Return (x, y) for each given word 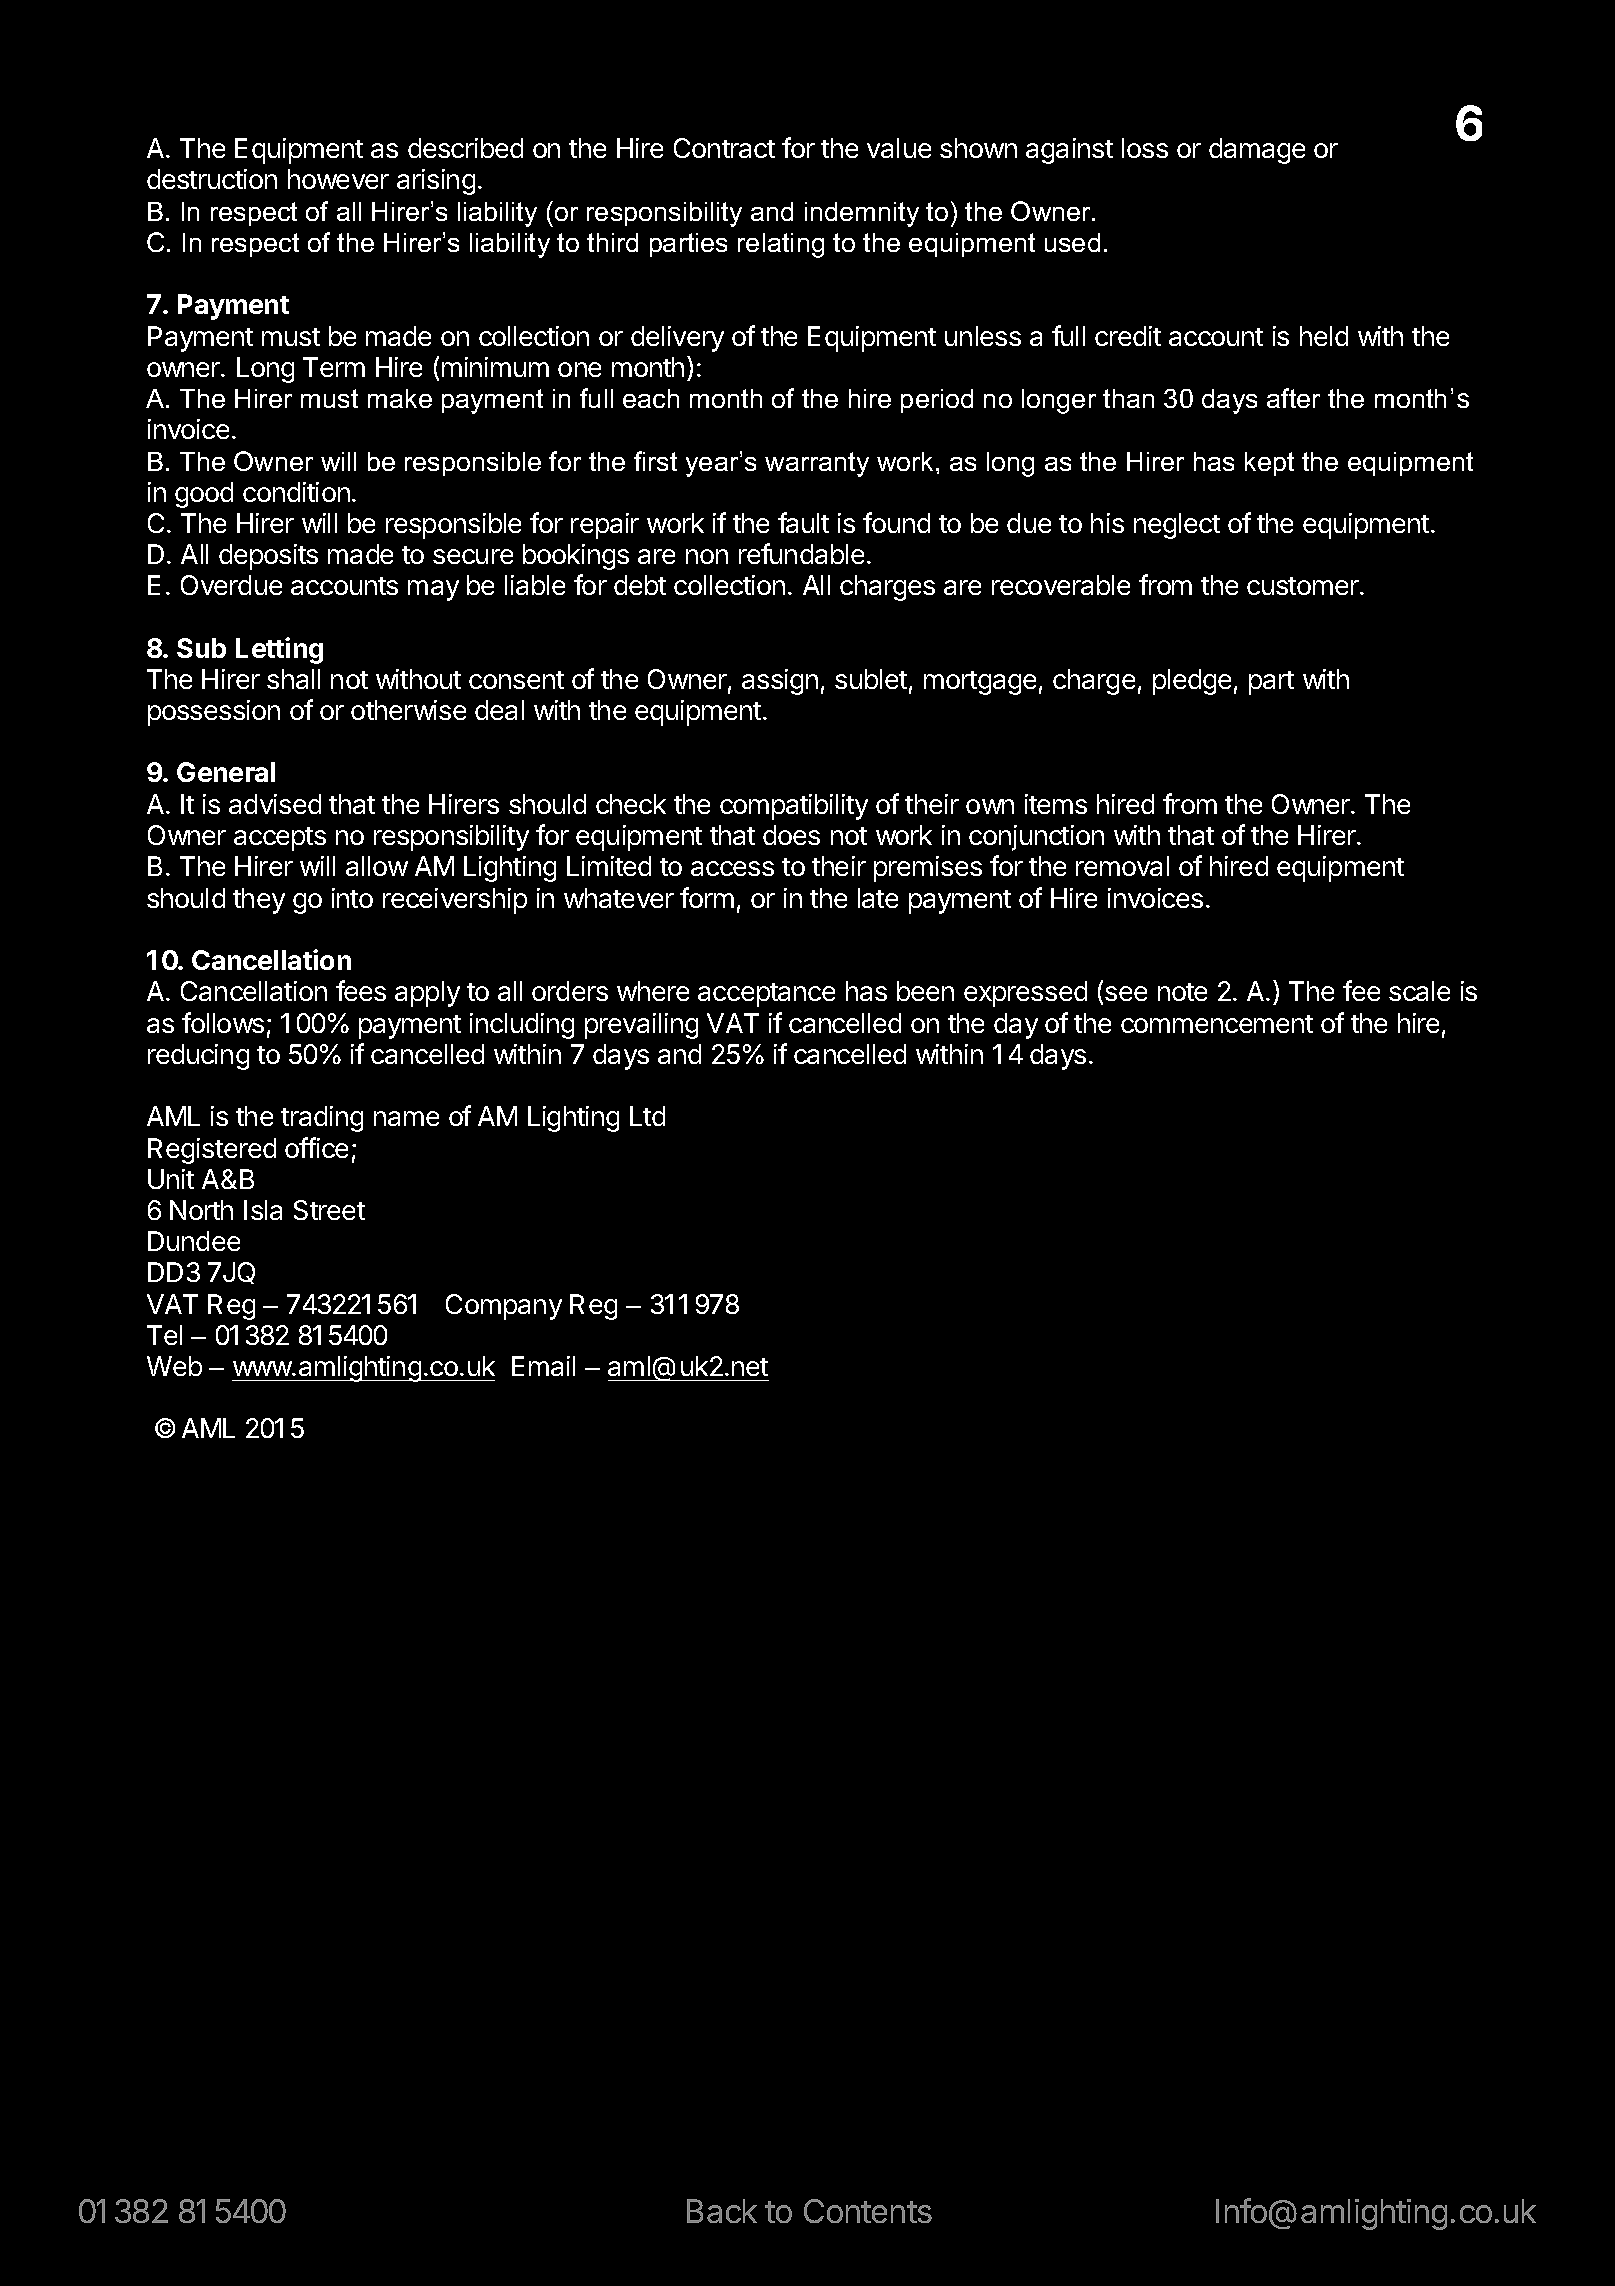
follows (223, 1022)
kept (1269, 464)
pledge (1192, 682)
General (226, 772)
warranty (817, 464)
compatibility (794, 807)
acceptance (766, 995)
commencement (1217, 1024)
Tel (164, 1335)
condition (296, 492)
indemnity (862, 214)
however (338, 179)
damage (1257, 151)
